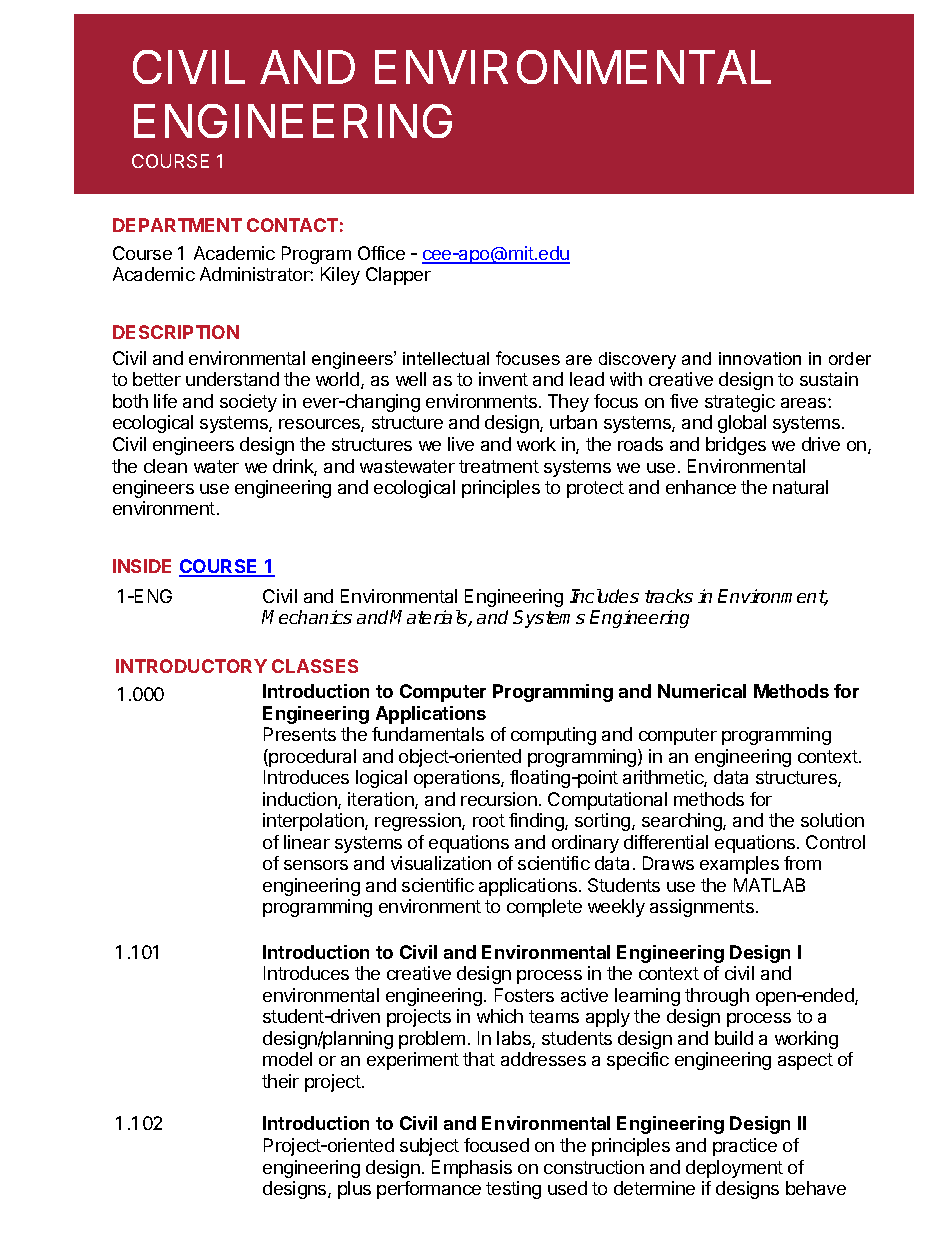 This screenshot has width=952, height=1233. I want to click on complete, so click(544, 908).
